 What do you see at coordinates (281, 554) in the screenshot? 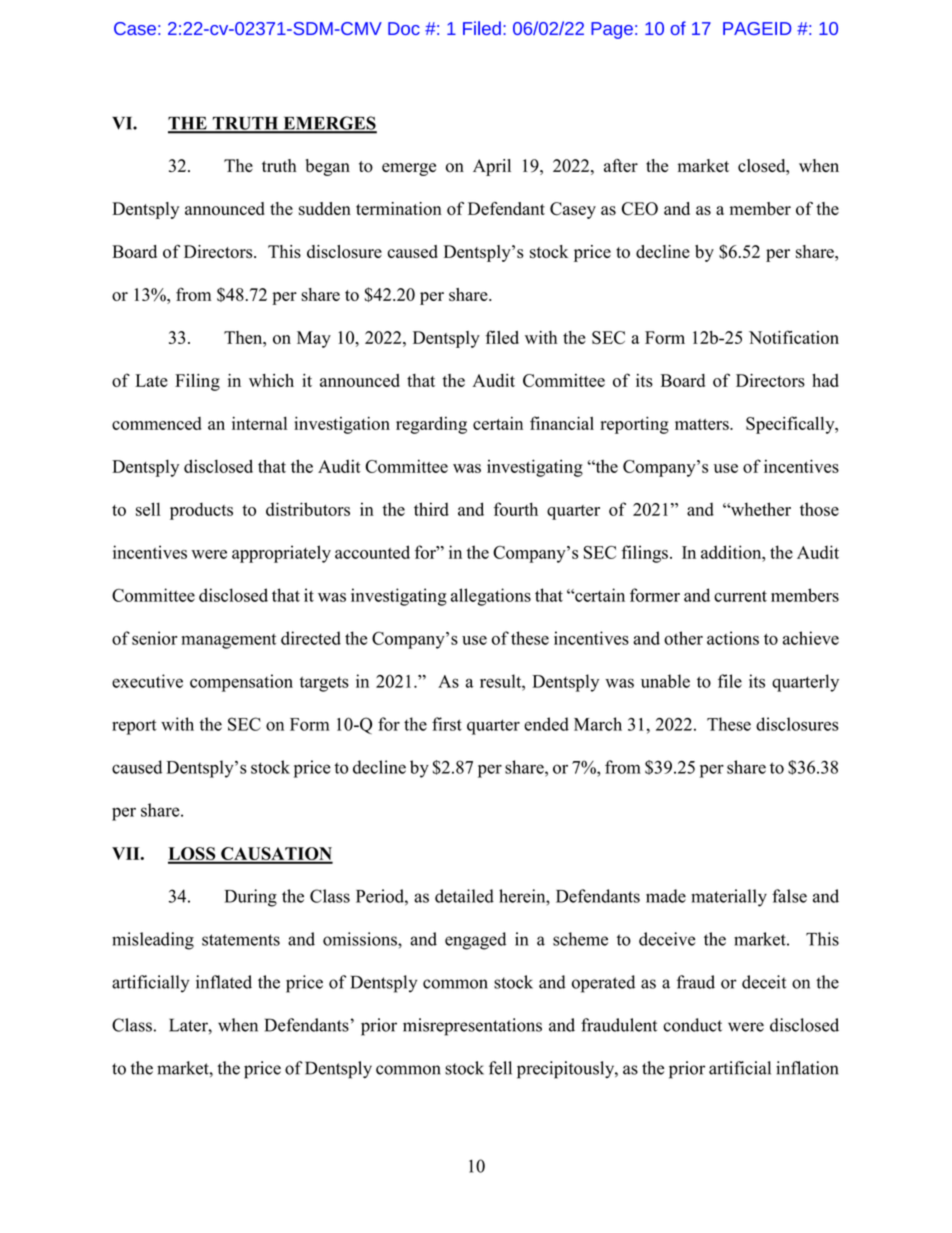
I see `appropriately` at bounding box center [281, 554].
